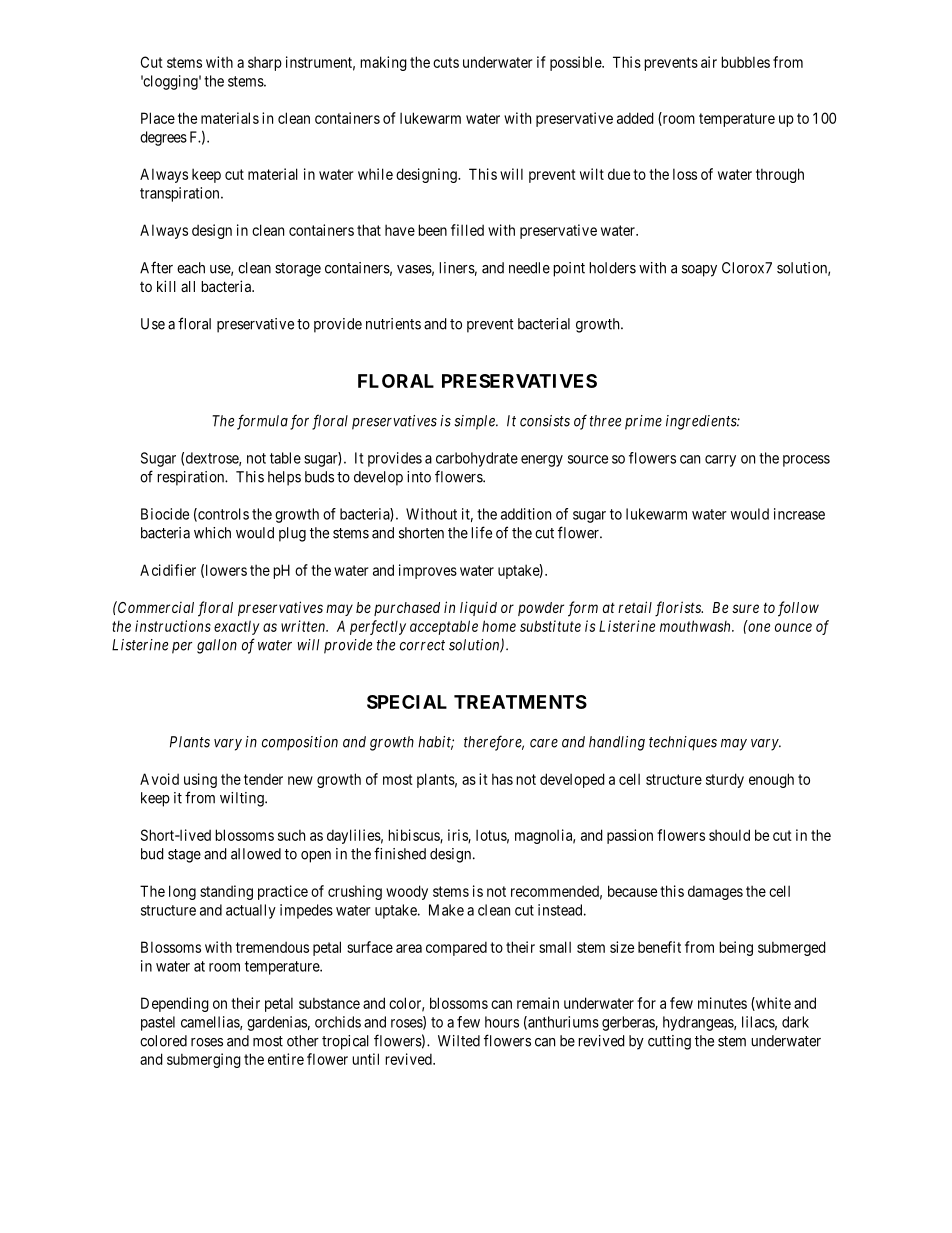  Describe the element at coordinates (722, 1003) in the screenshot. I see `minutes` at that location.
